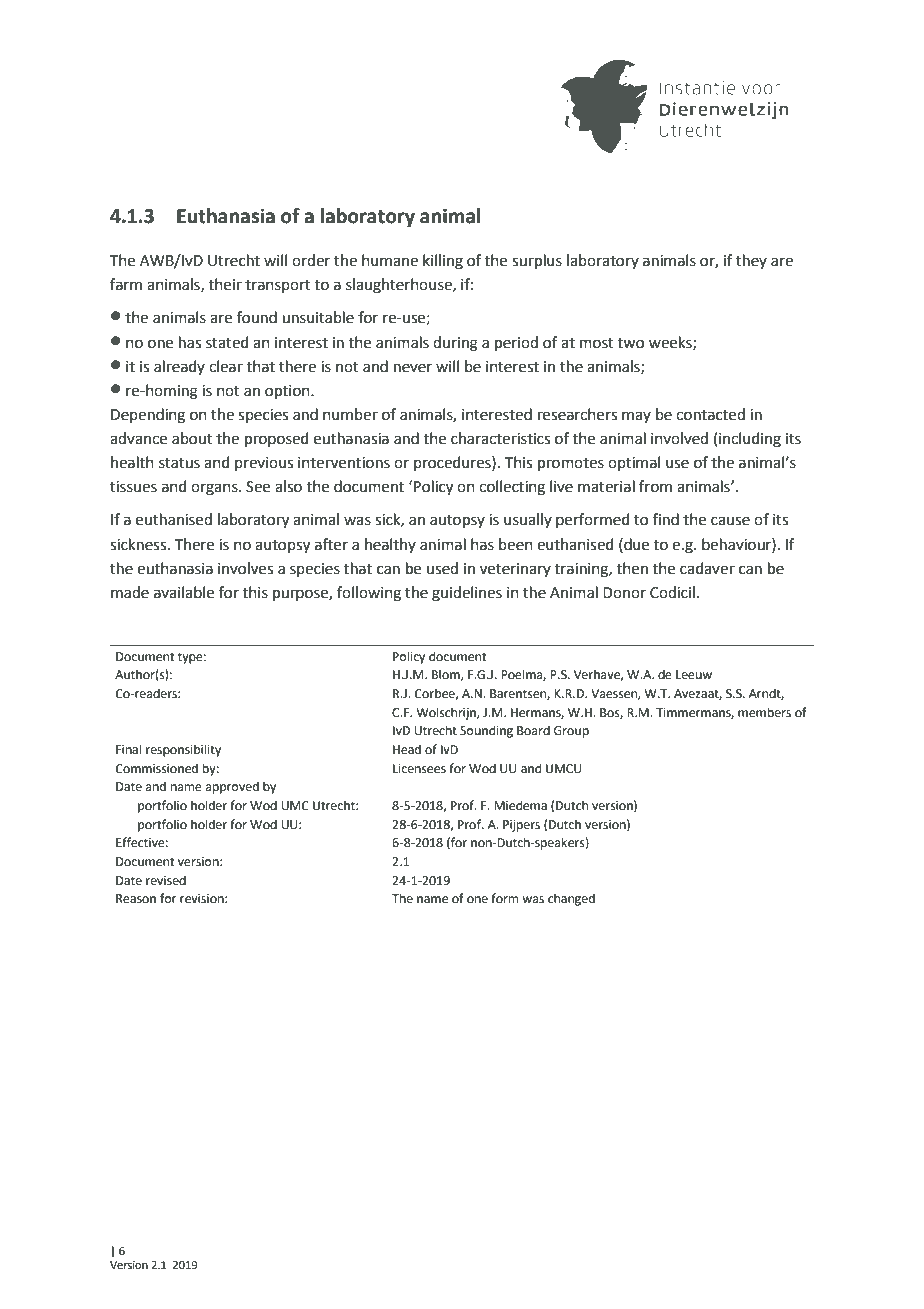 This image has height=1309, width=924. What do you see at coordinates (225, 284) in the image?
I see `their` at bounding box center [225, 284].
